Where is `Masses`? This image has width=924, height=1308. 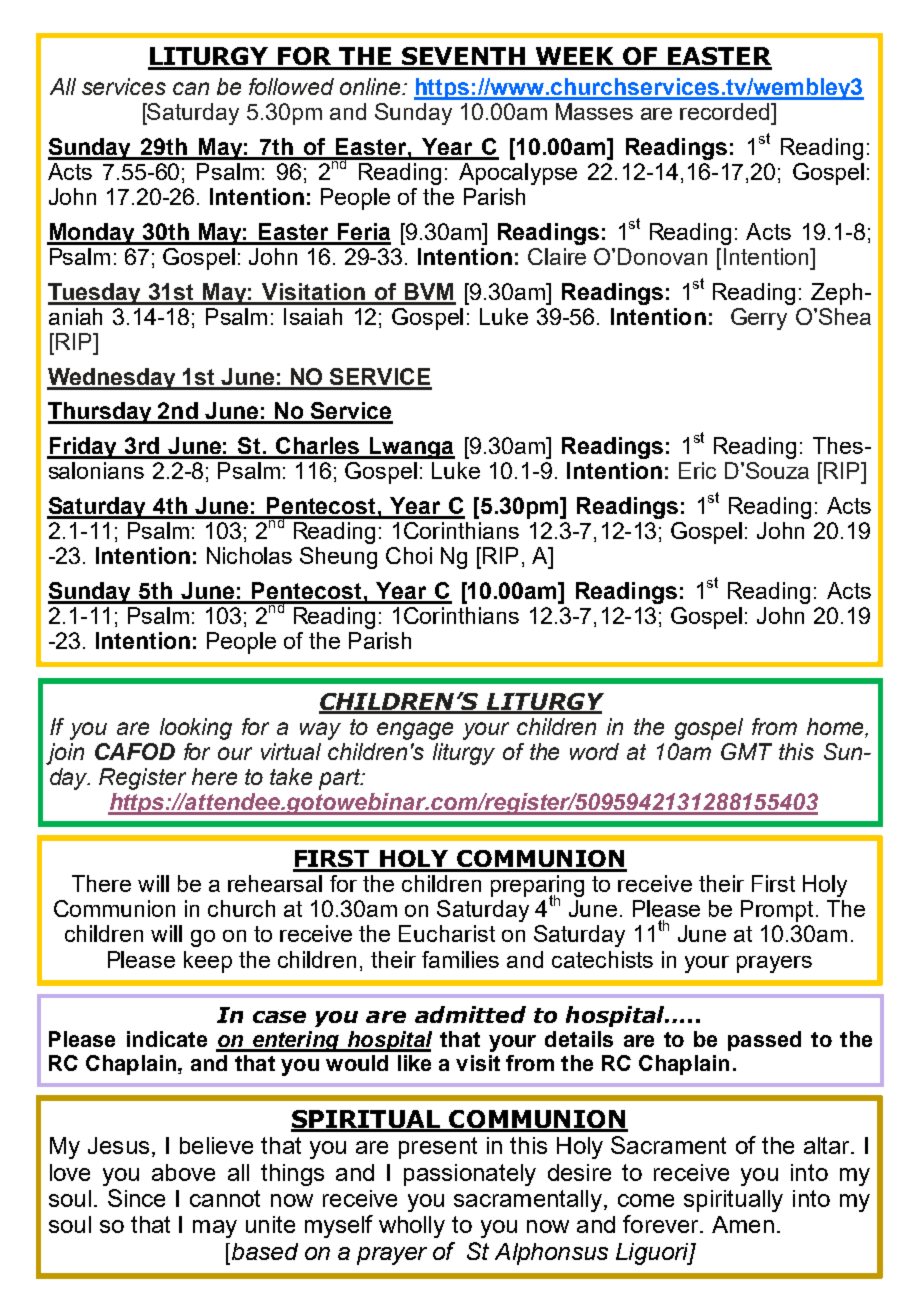 Masses is located at coordinates (594, 111).
